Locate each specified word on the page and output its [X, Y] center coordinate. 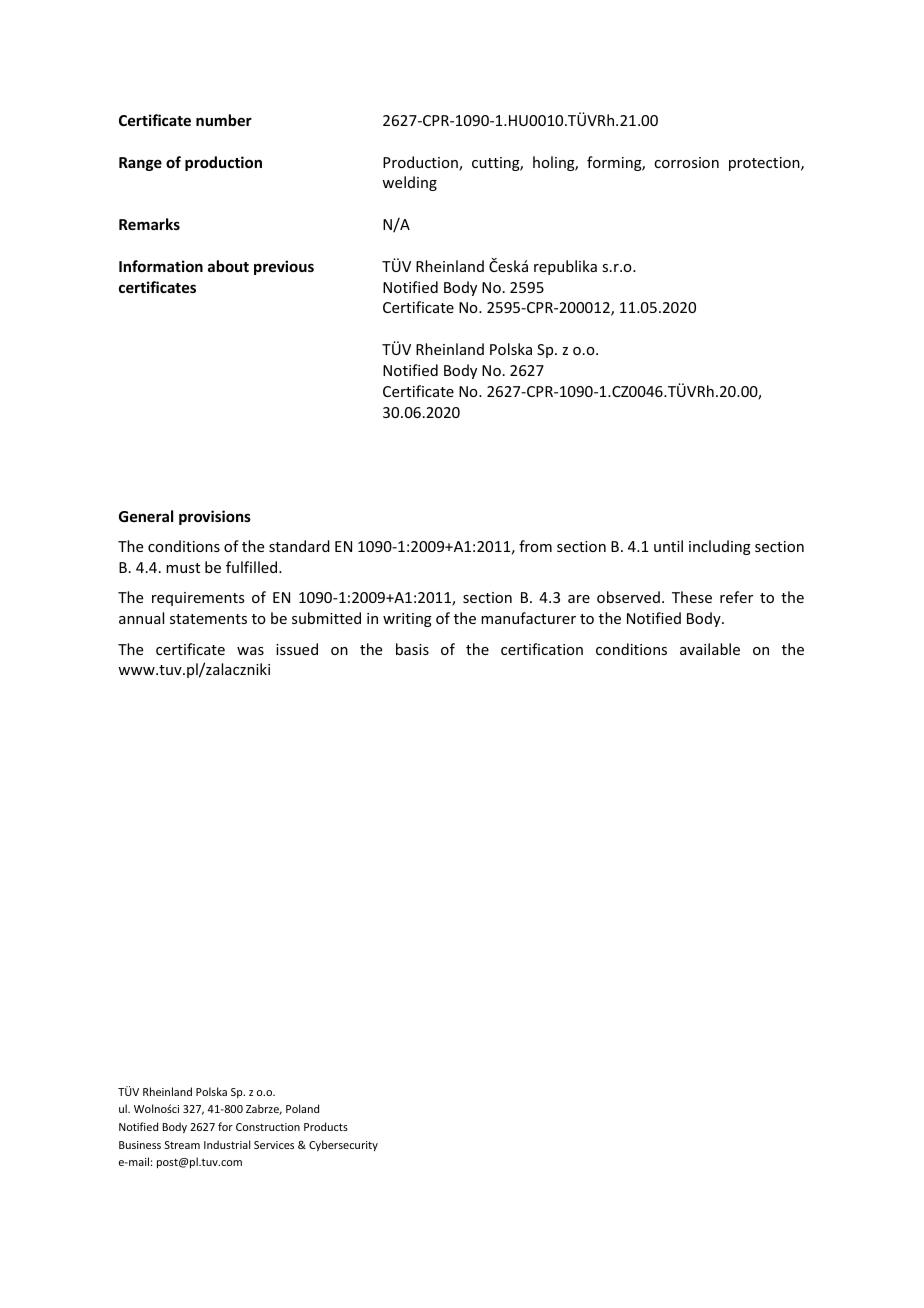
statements [208, 619]
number [224, 120]
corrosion [686, 162]
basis [412, 649]
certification [542, 649]
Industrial [227, 1144]
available [710, 649]
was [250, 651]
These [692, 597]
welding [409, 183]
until [668, 546]
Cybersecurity [343, 1145]
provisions [215, 517]
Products [326, 1126]
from [535, 546]
